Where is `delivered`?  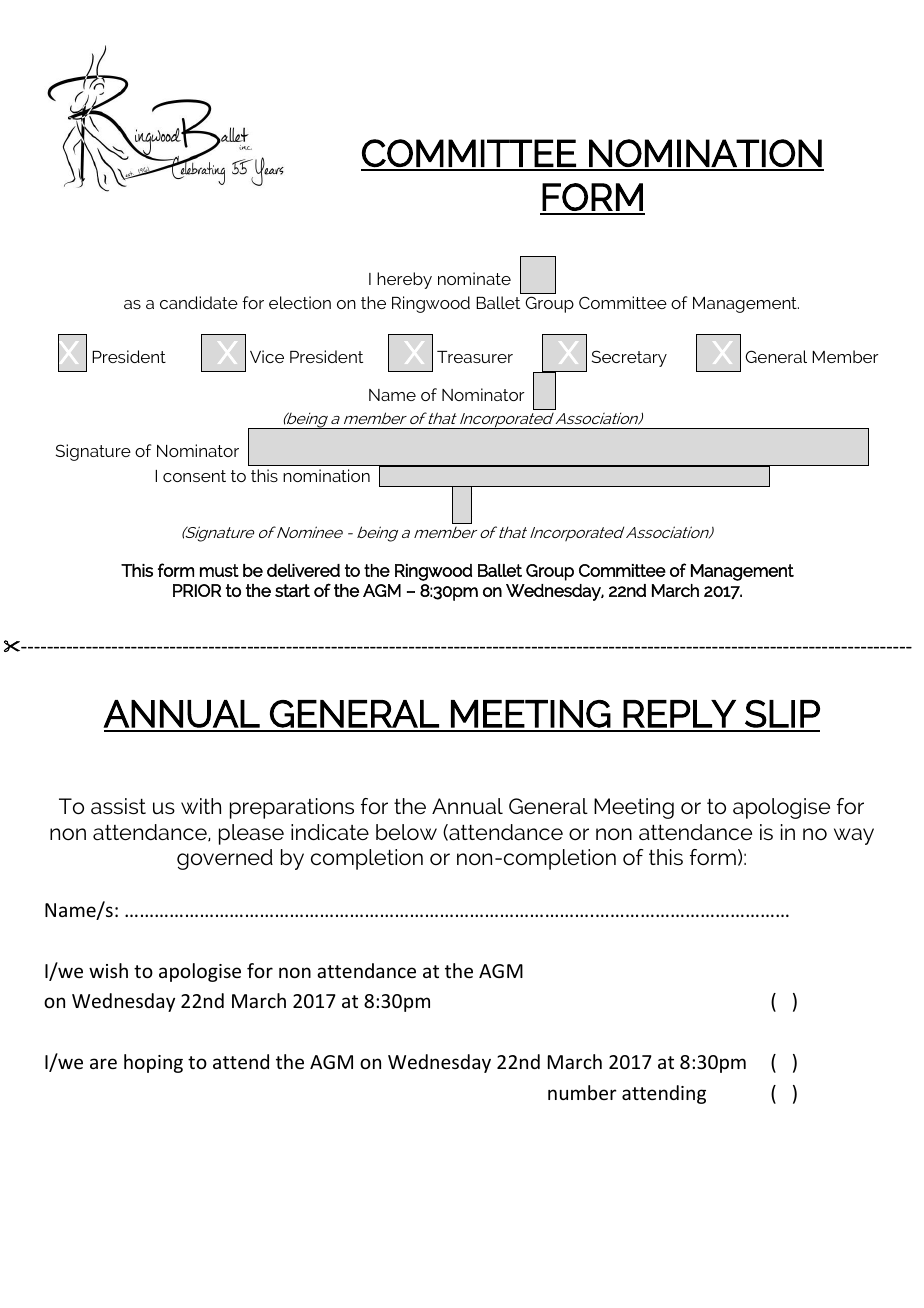 delivered is located at coordinates (303, 570).
